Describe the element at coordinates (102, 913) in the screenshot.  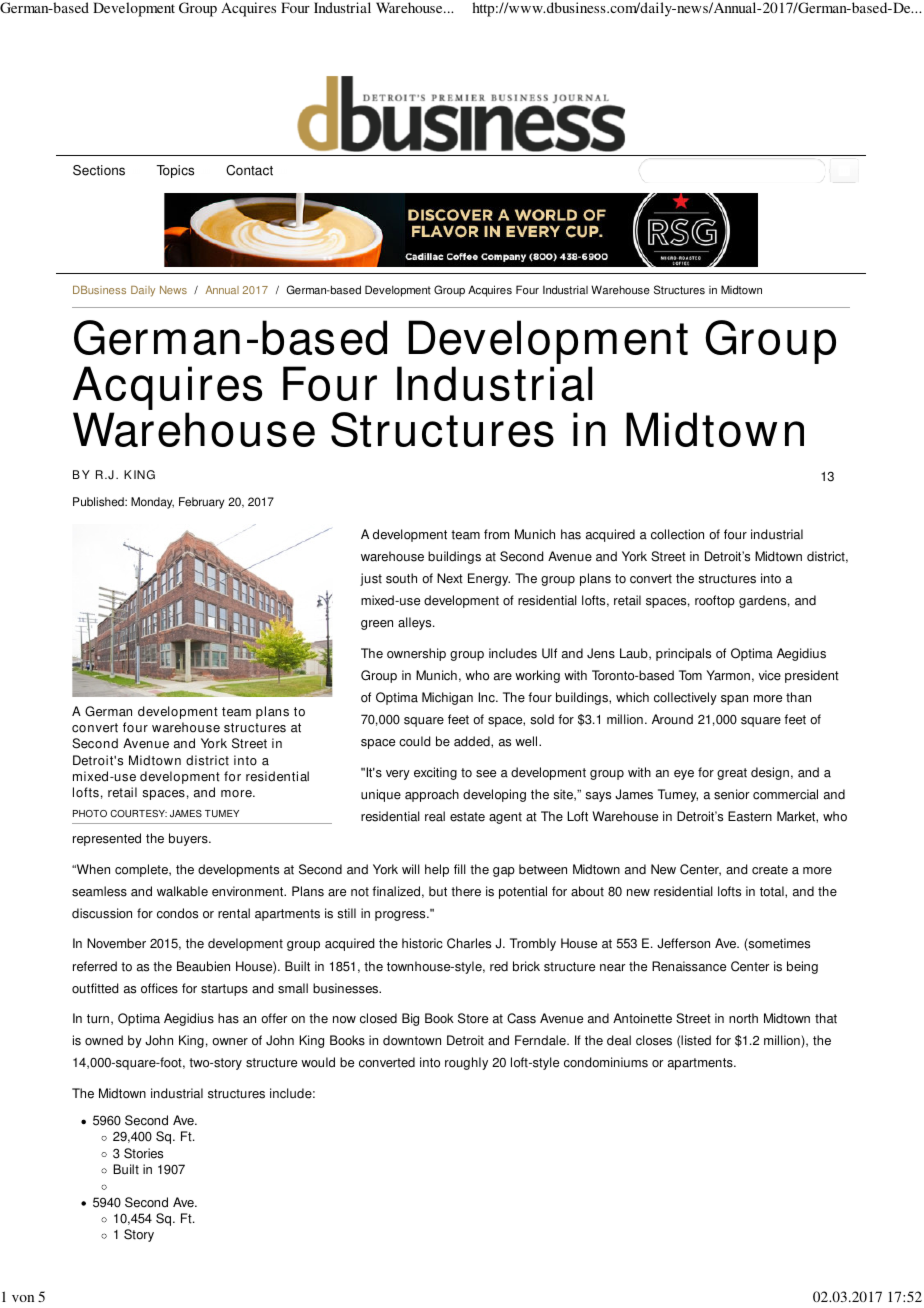
I see `discussion` at that location.
